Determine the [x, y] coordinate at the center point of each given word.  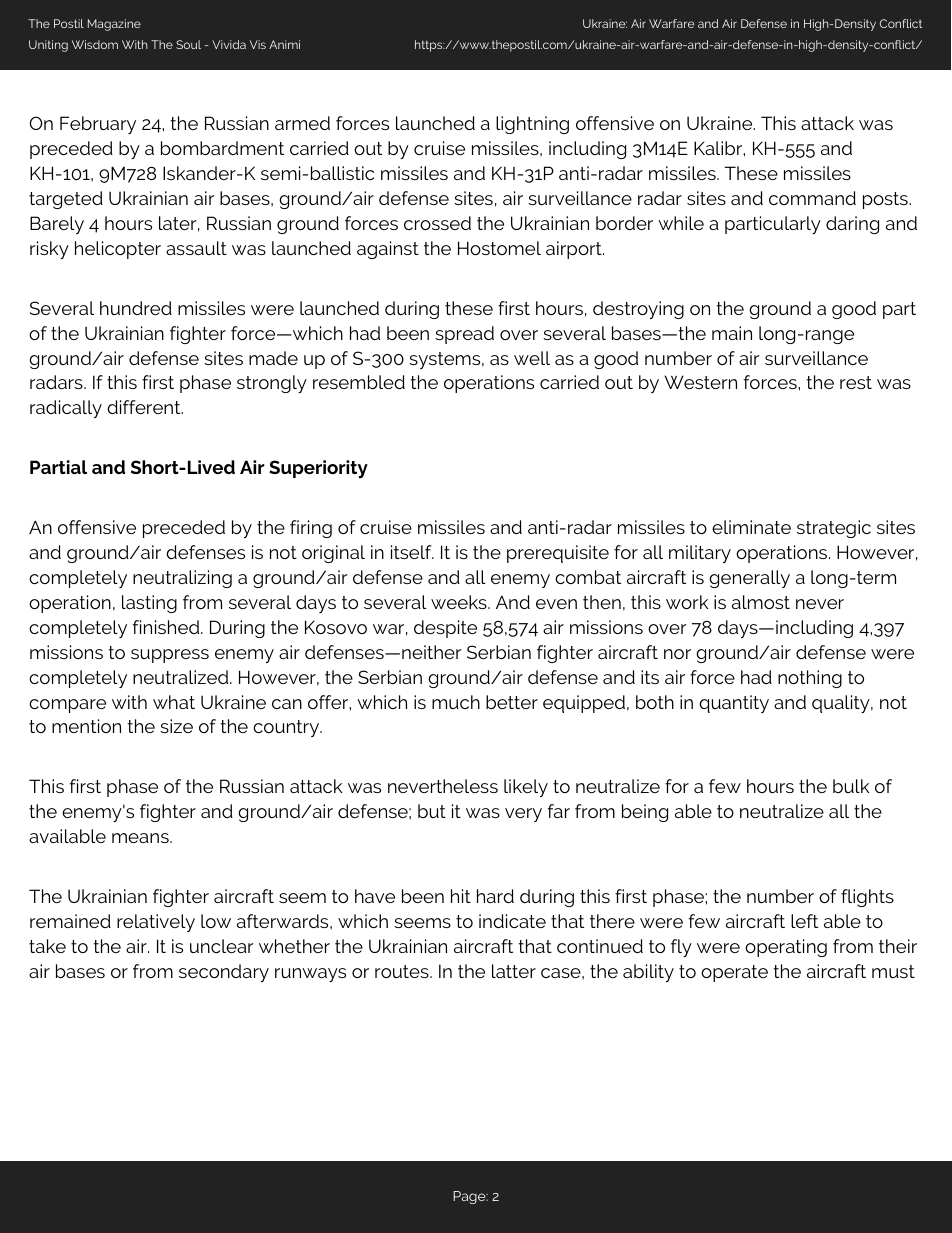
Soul [188, 44]
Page [470, 1197]
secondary [224, 973]
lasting [149, 604]
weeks [460, 602]
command [812, 198]
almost [761, 602]
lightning [532, 125]
